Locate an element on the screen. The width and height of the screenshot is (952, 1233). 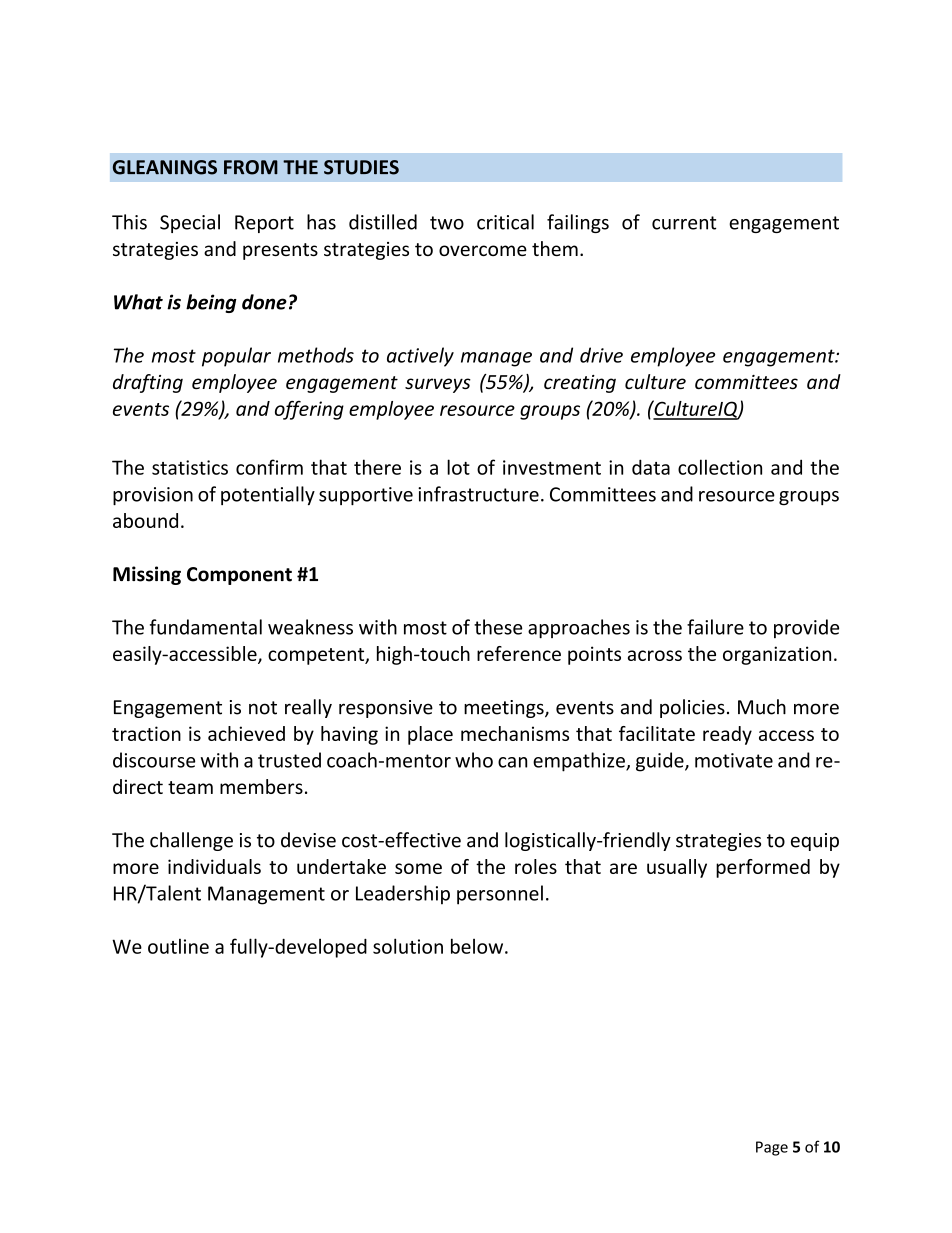
failure is located at coordinates (715, 627).
